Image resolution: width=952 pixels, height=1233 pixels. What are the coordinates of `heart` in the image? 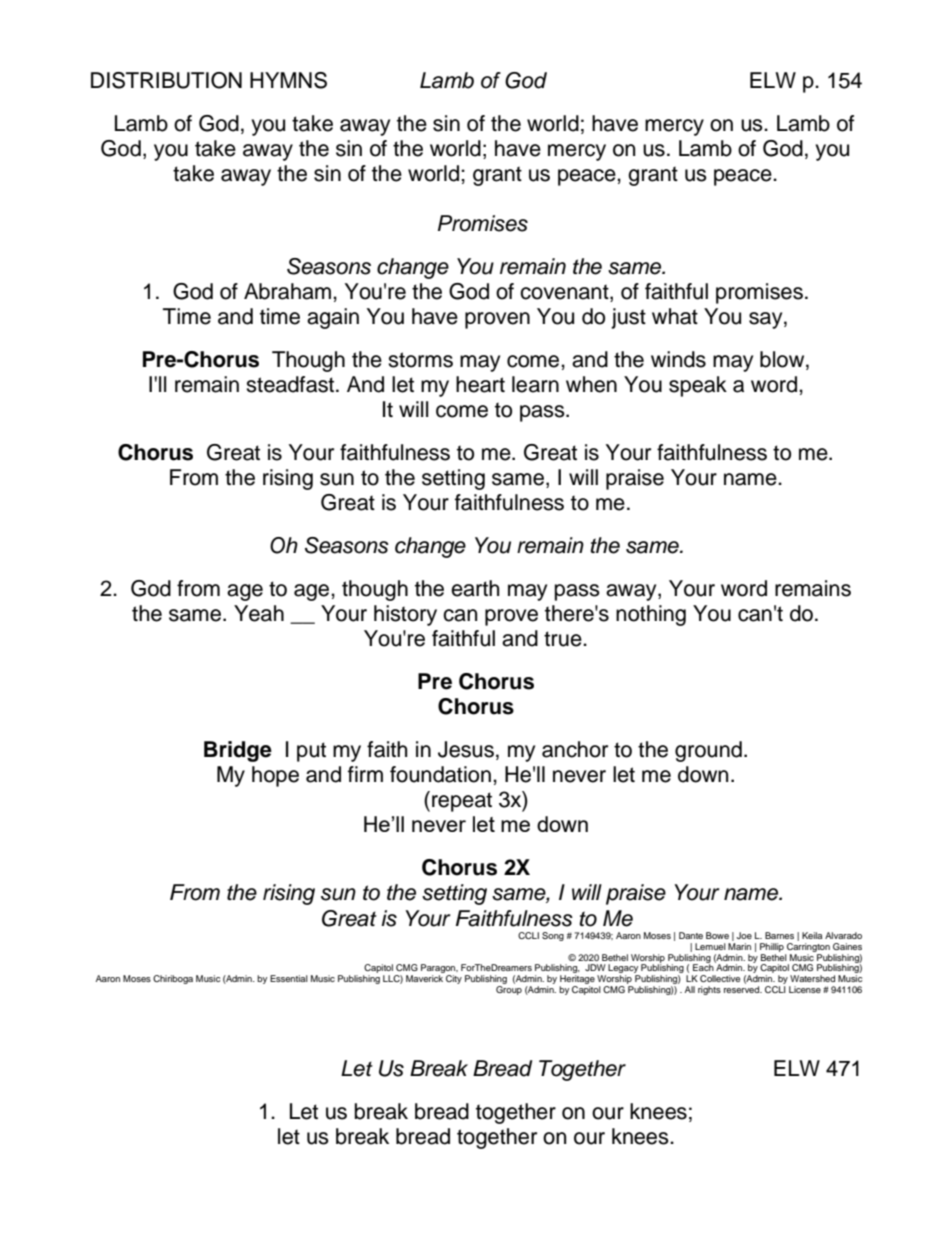 It's located at (480, 384).
